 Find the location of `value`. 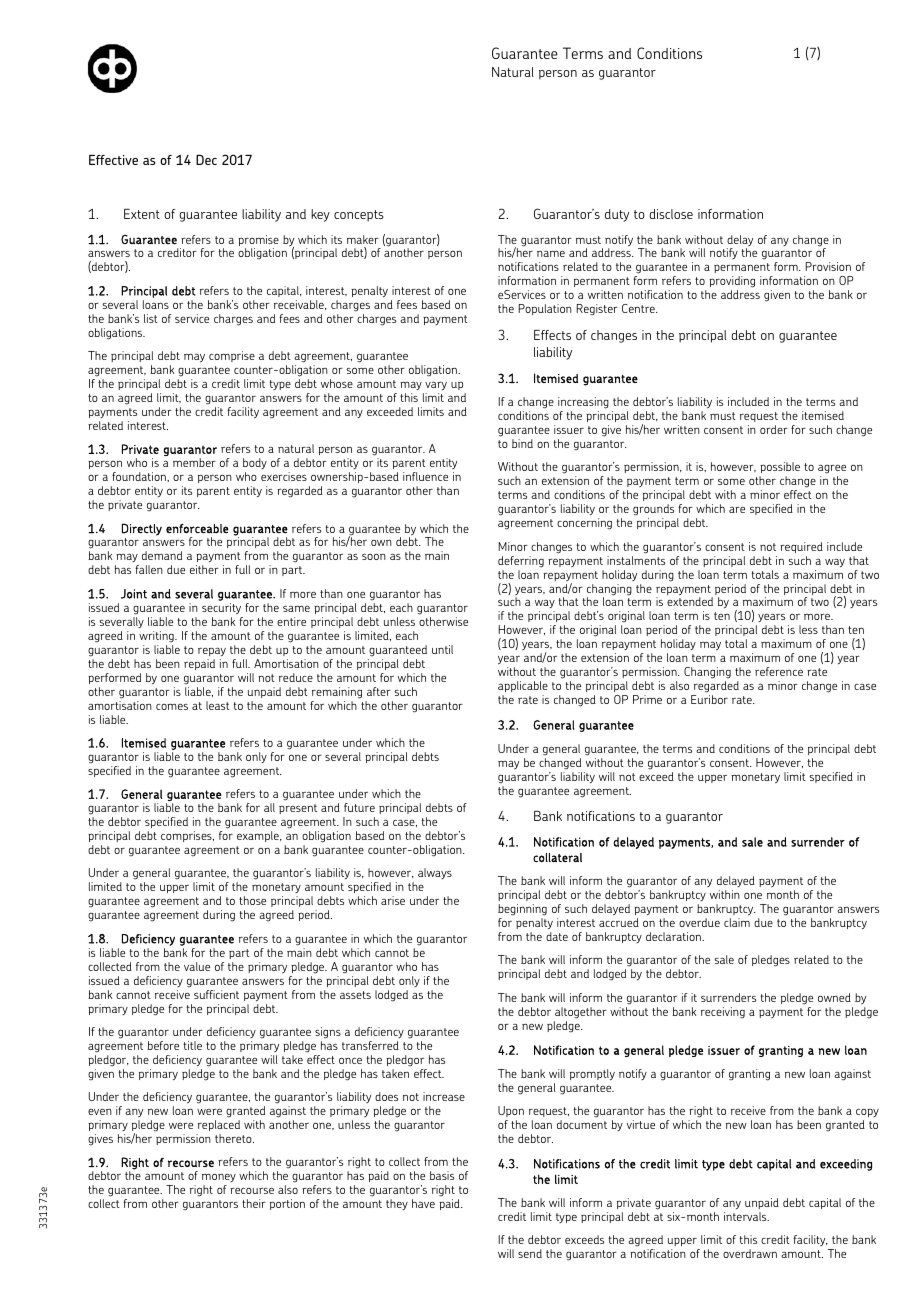

value is located at coordinates (197, 966).
